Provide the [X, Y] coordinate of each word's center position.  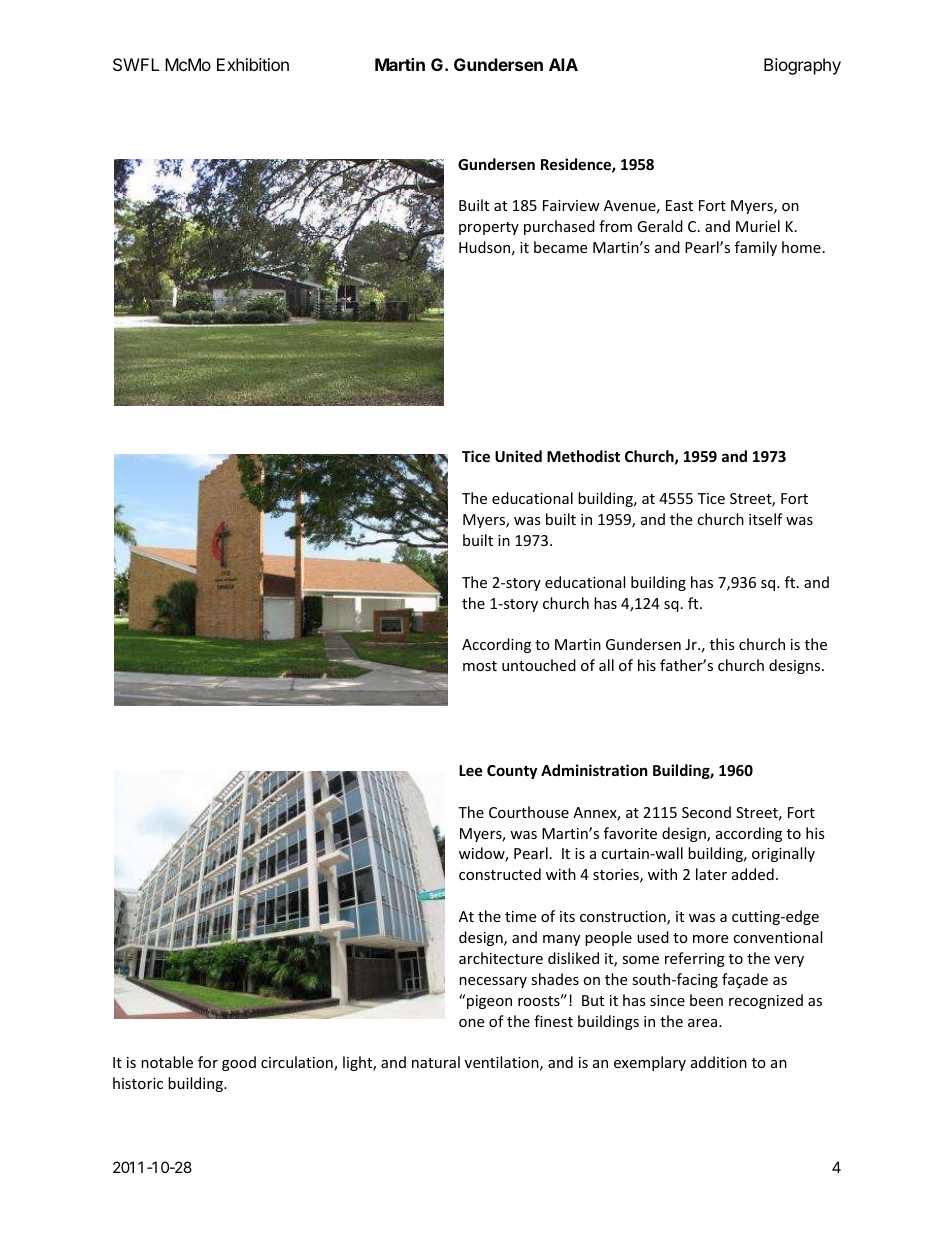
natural [436, 1062]
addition [719, 1062]
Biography [802, 66]
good [239, 1063]
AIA [563, 64]
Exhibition [253, 64]
